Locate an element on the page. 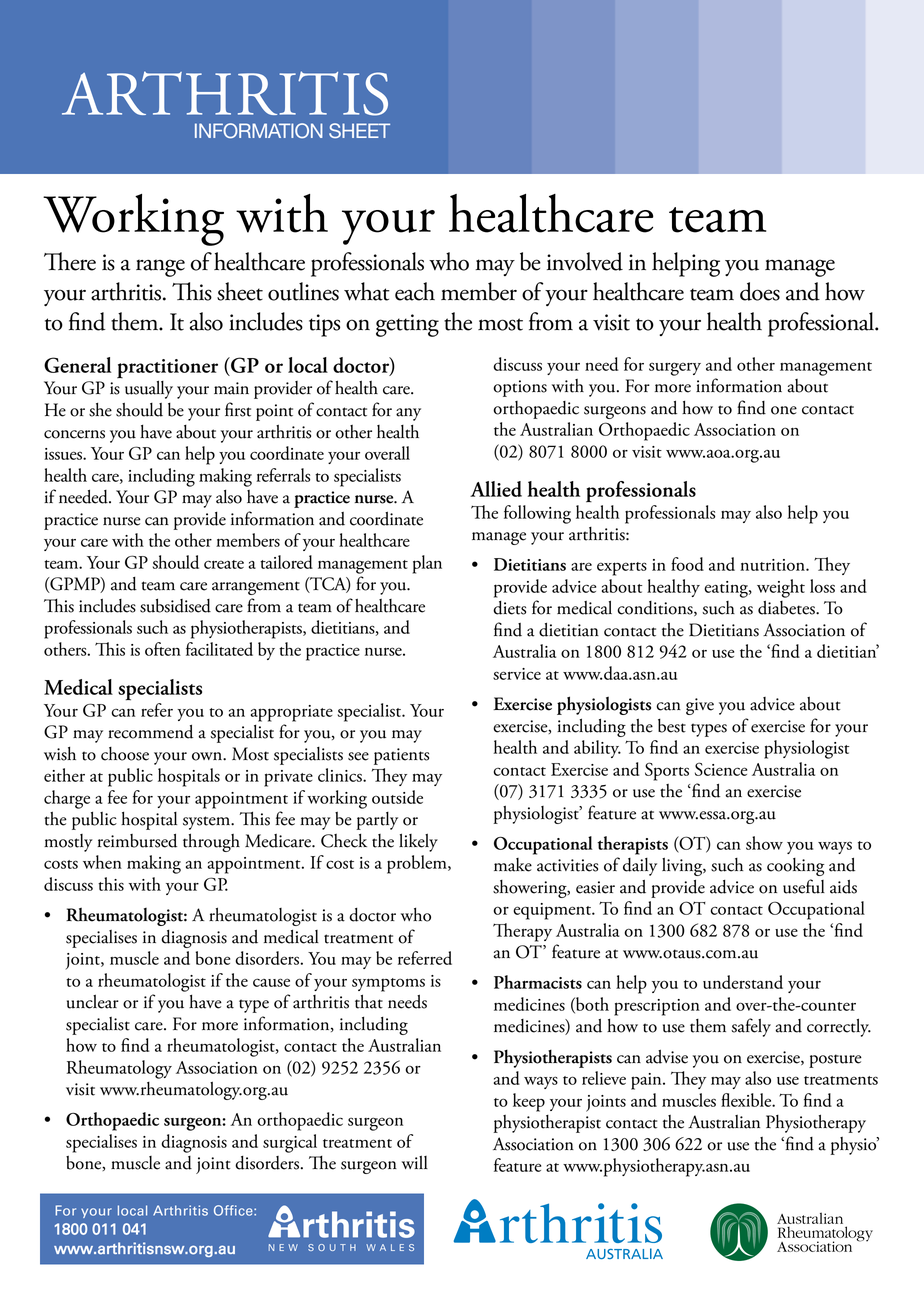 The width and height of the document is (924, 1308). weight is located at coordinates (781, 588).
